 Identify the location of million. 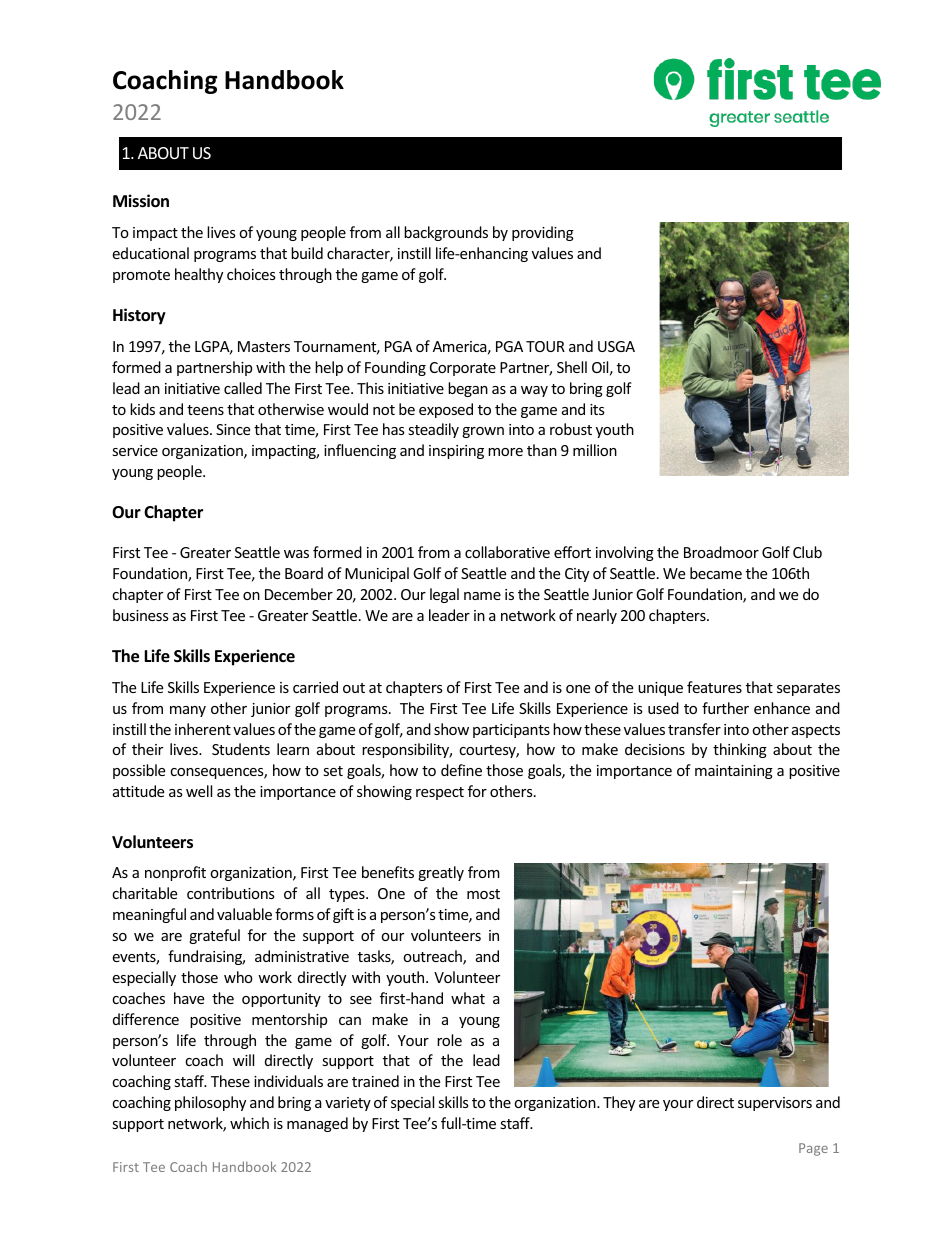
(595, 450).
